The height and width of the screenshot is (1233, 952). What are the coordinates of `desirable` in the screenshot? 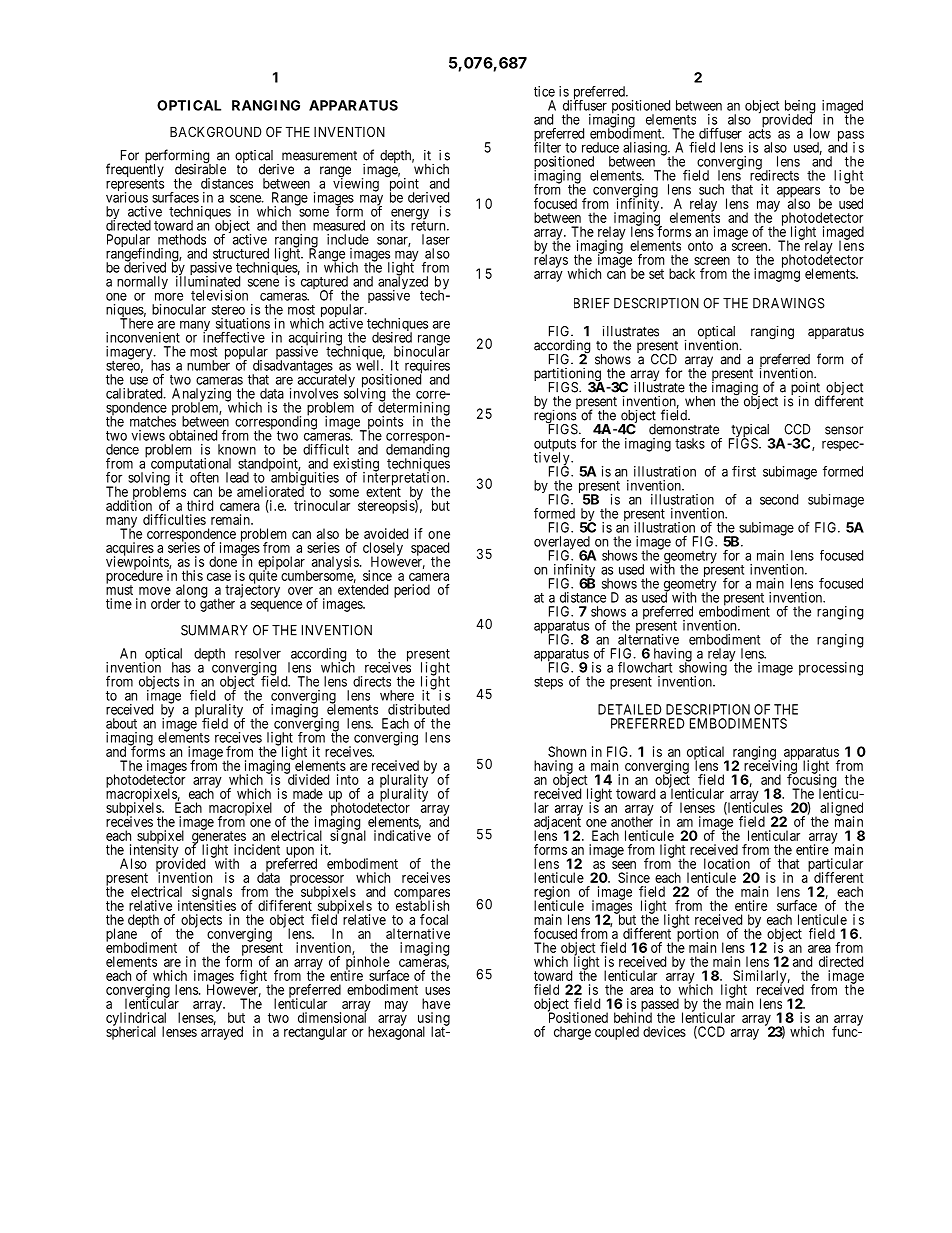 It's located at (200, 168).
